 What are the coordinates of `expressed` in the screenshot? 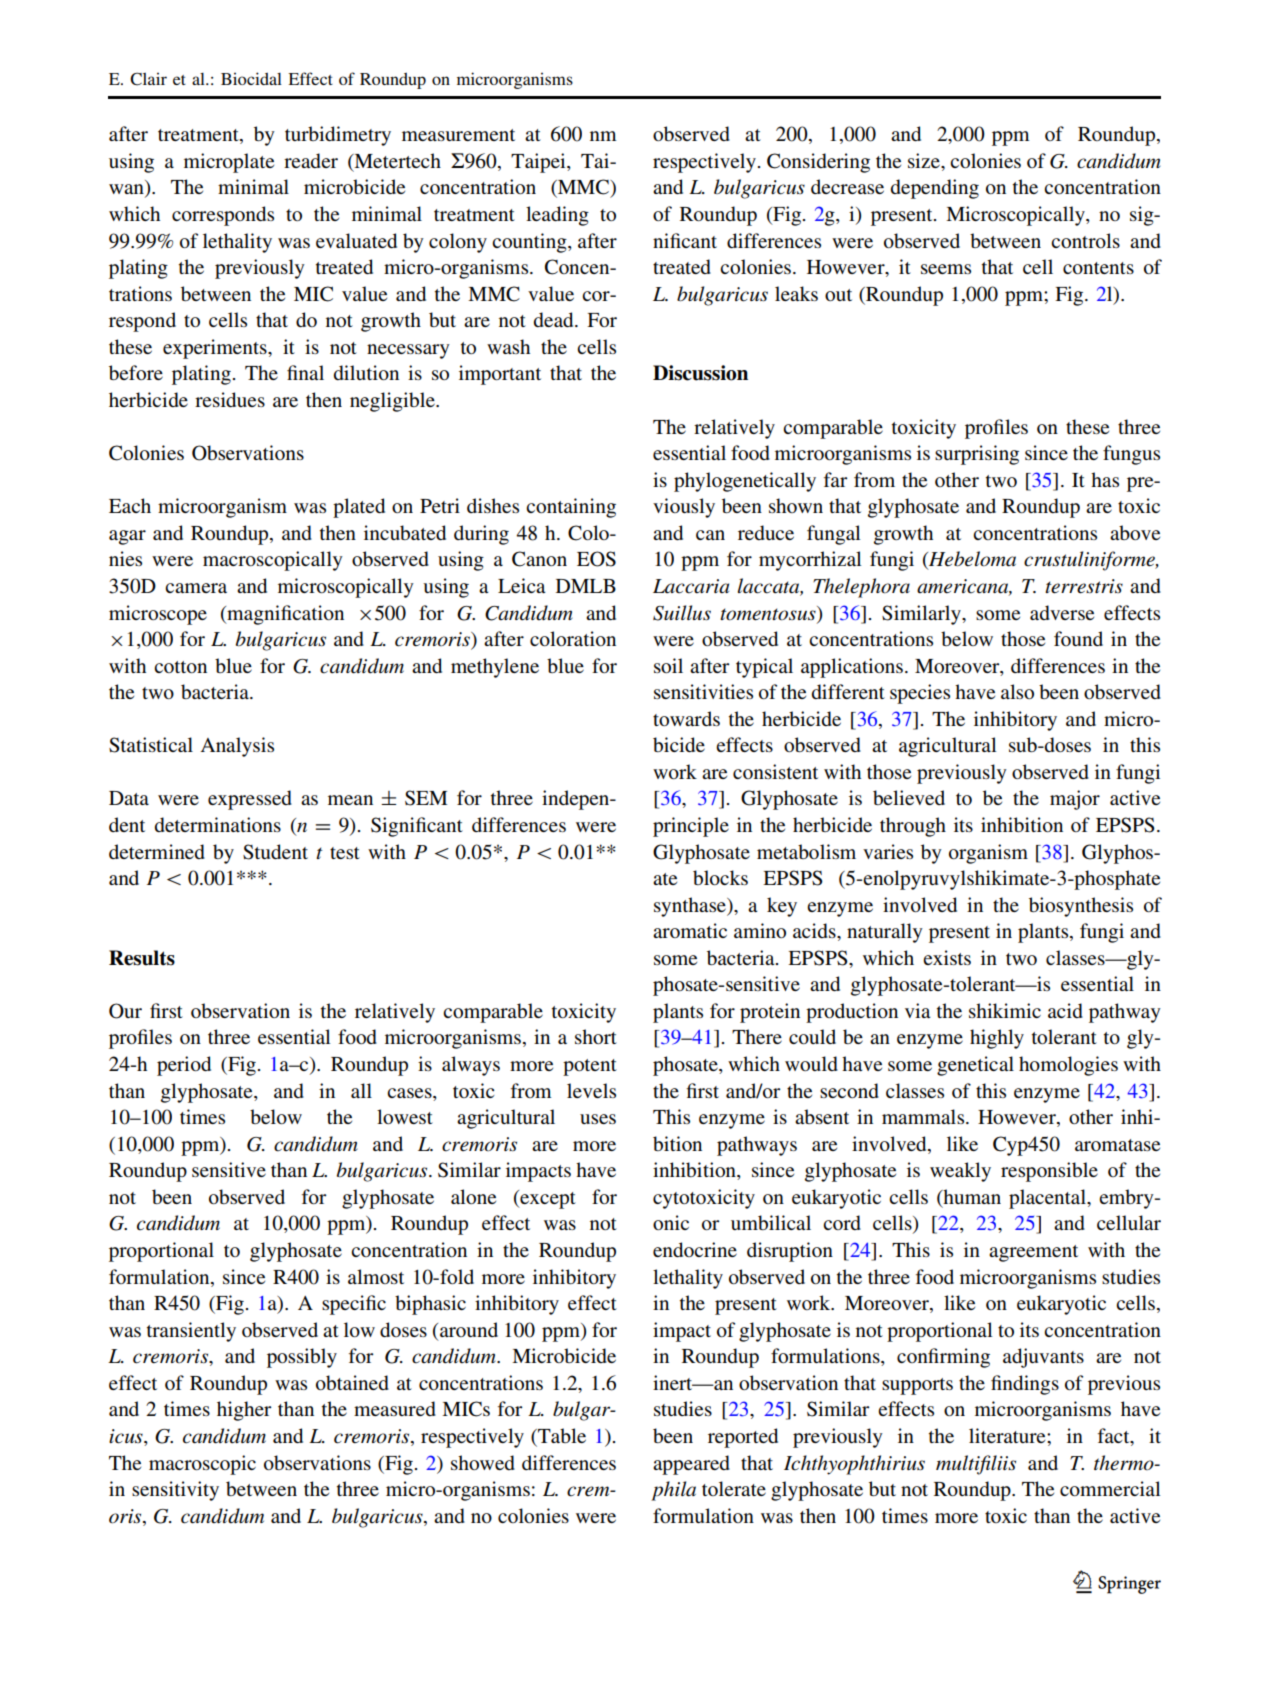 It's located at (250, 800).
